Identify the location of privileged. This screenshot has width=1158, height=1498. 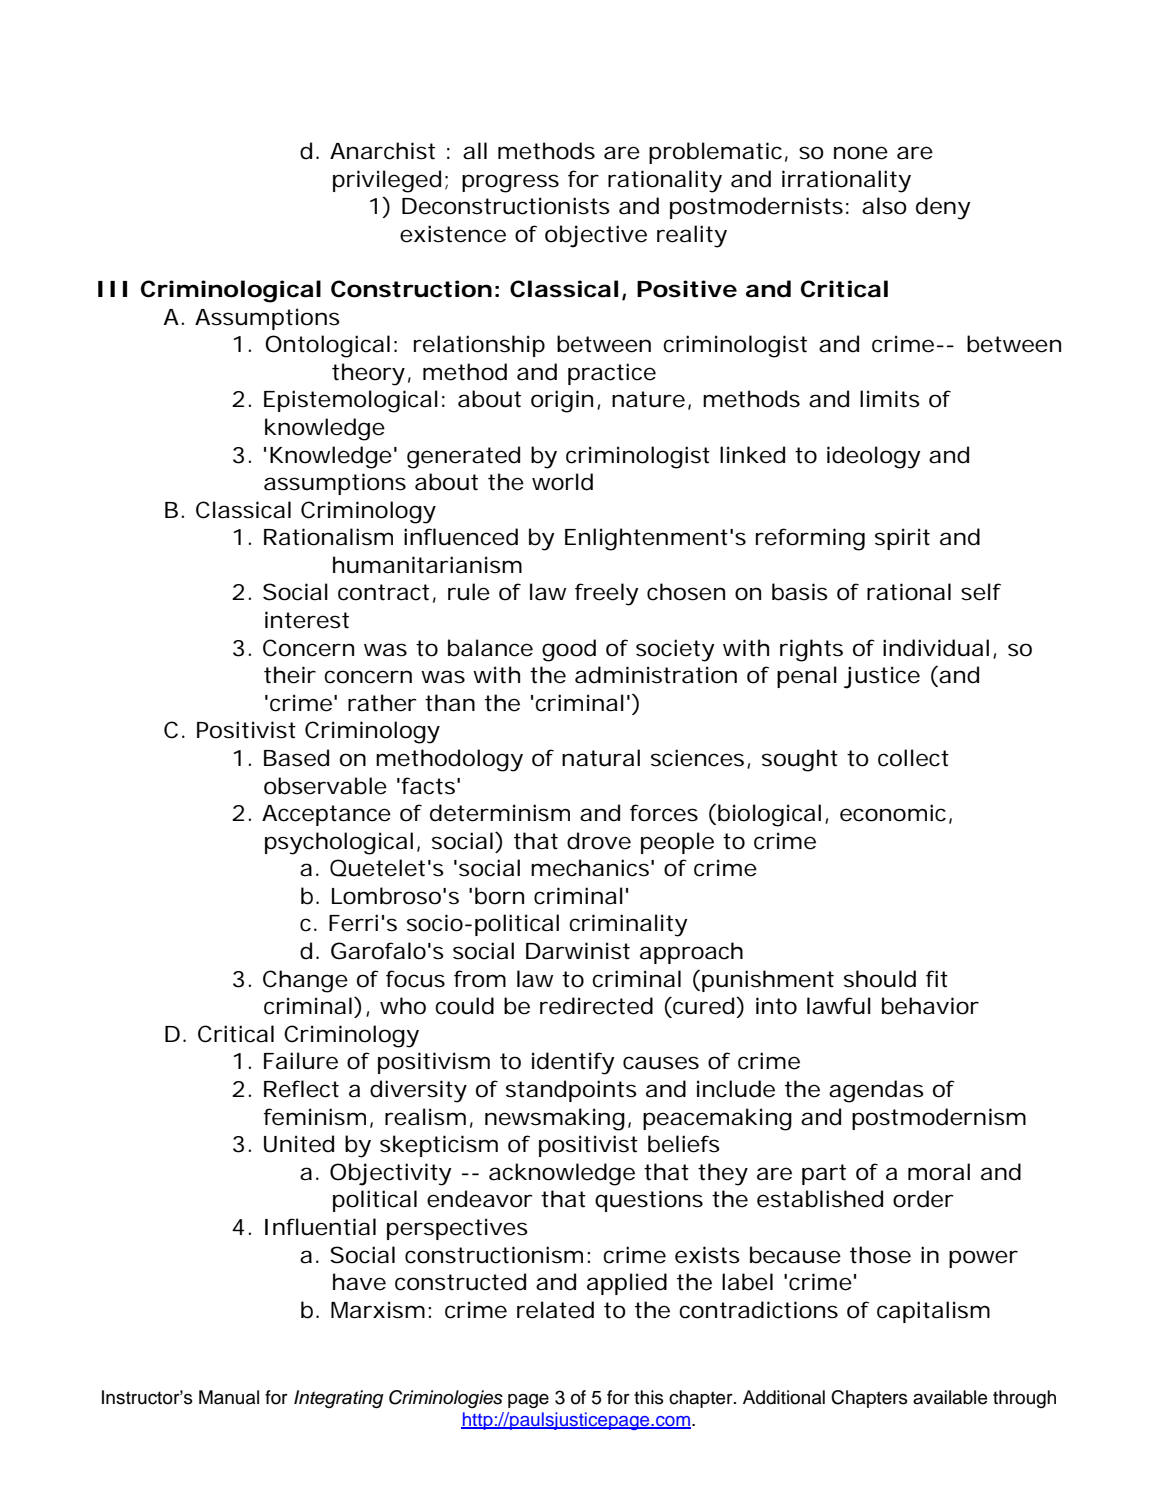
(387, 181).
